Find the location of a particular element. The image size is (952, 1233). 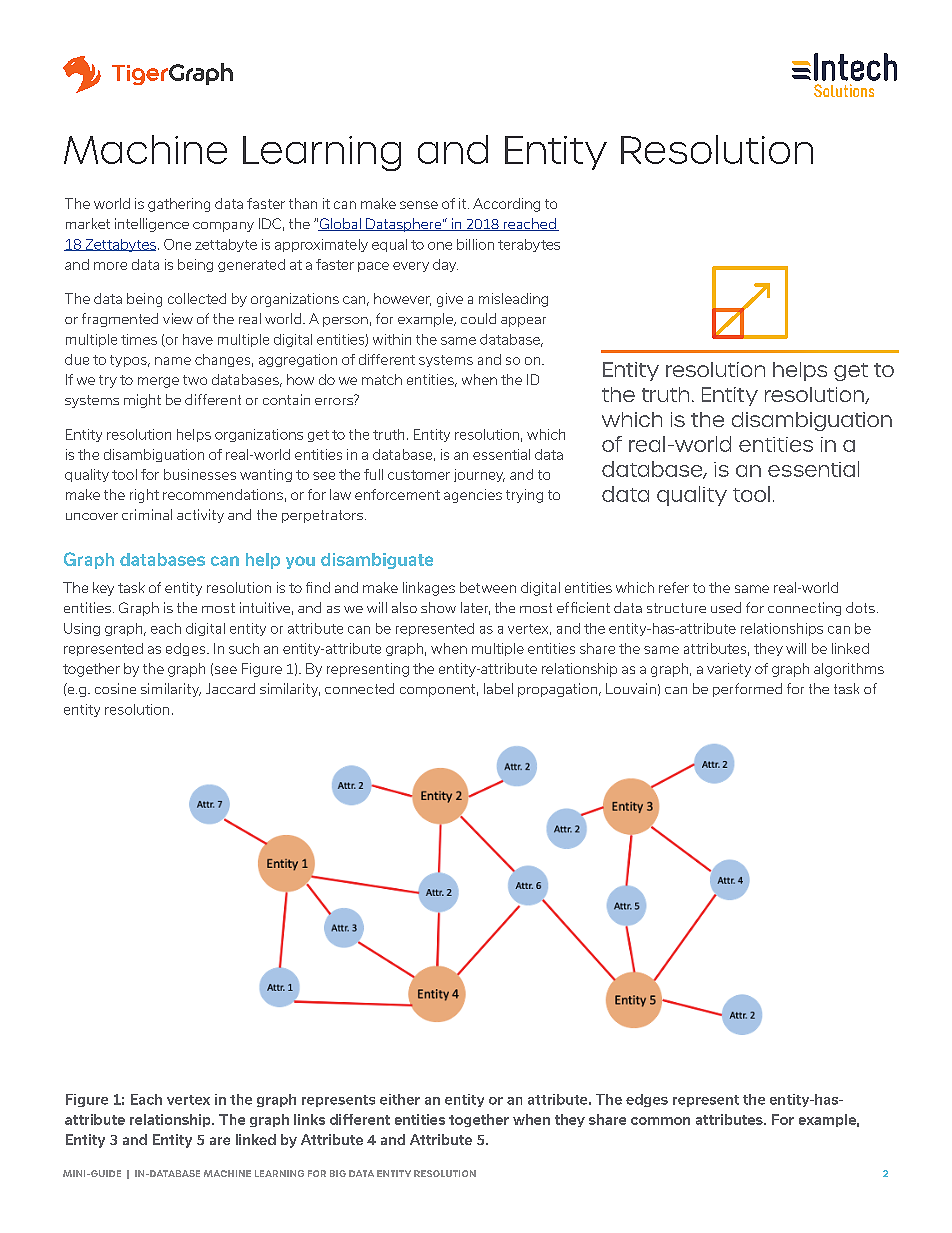

performed is located at coordinates (747, 690).
